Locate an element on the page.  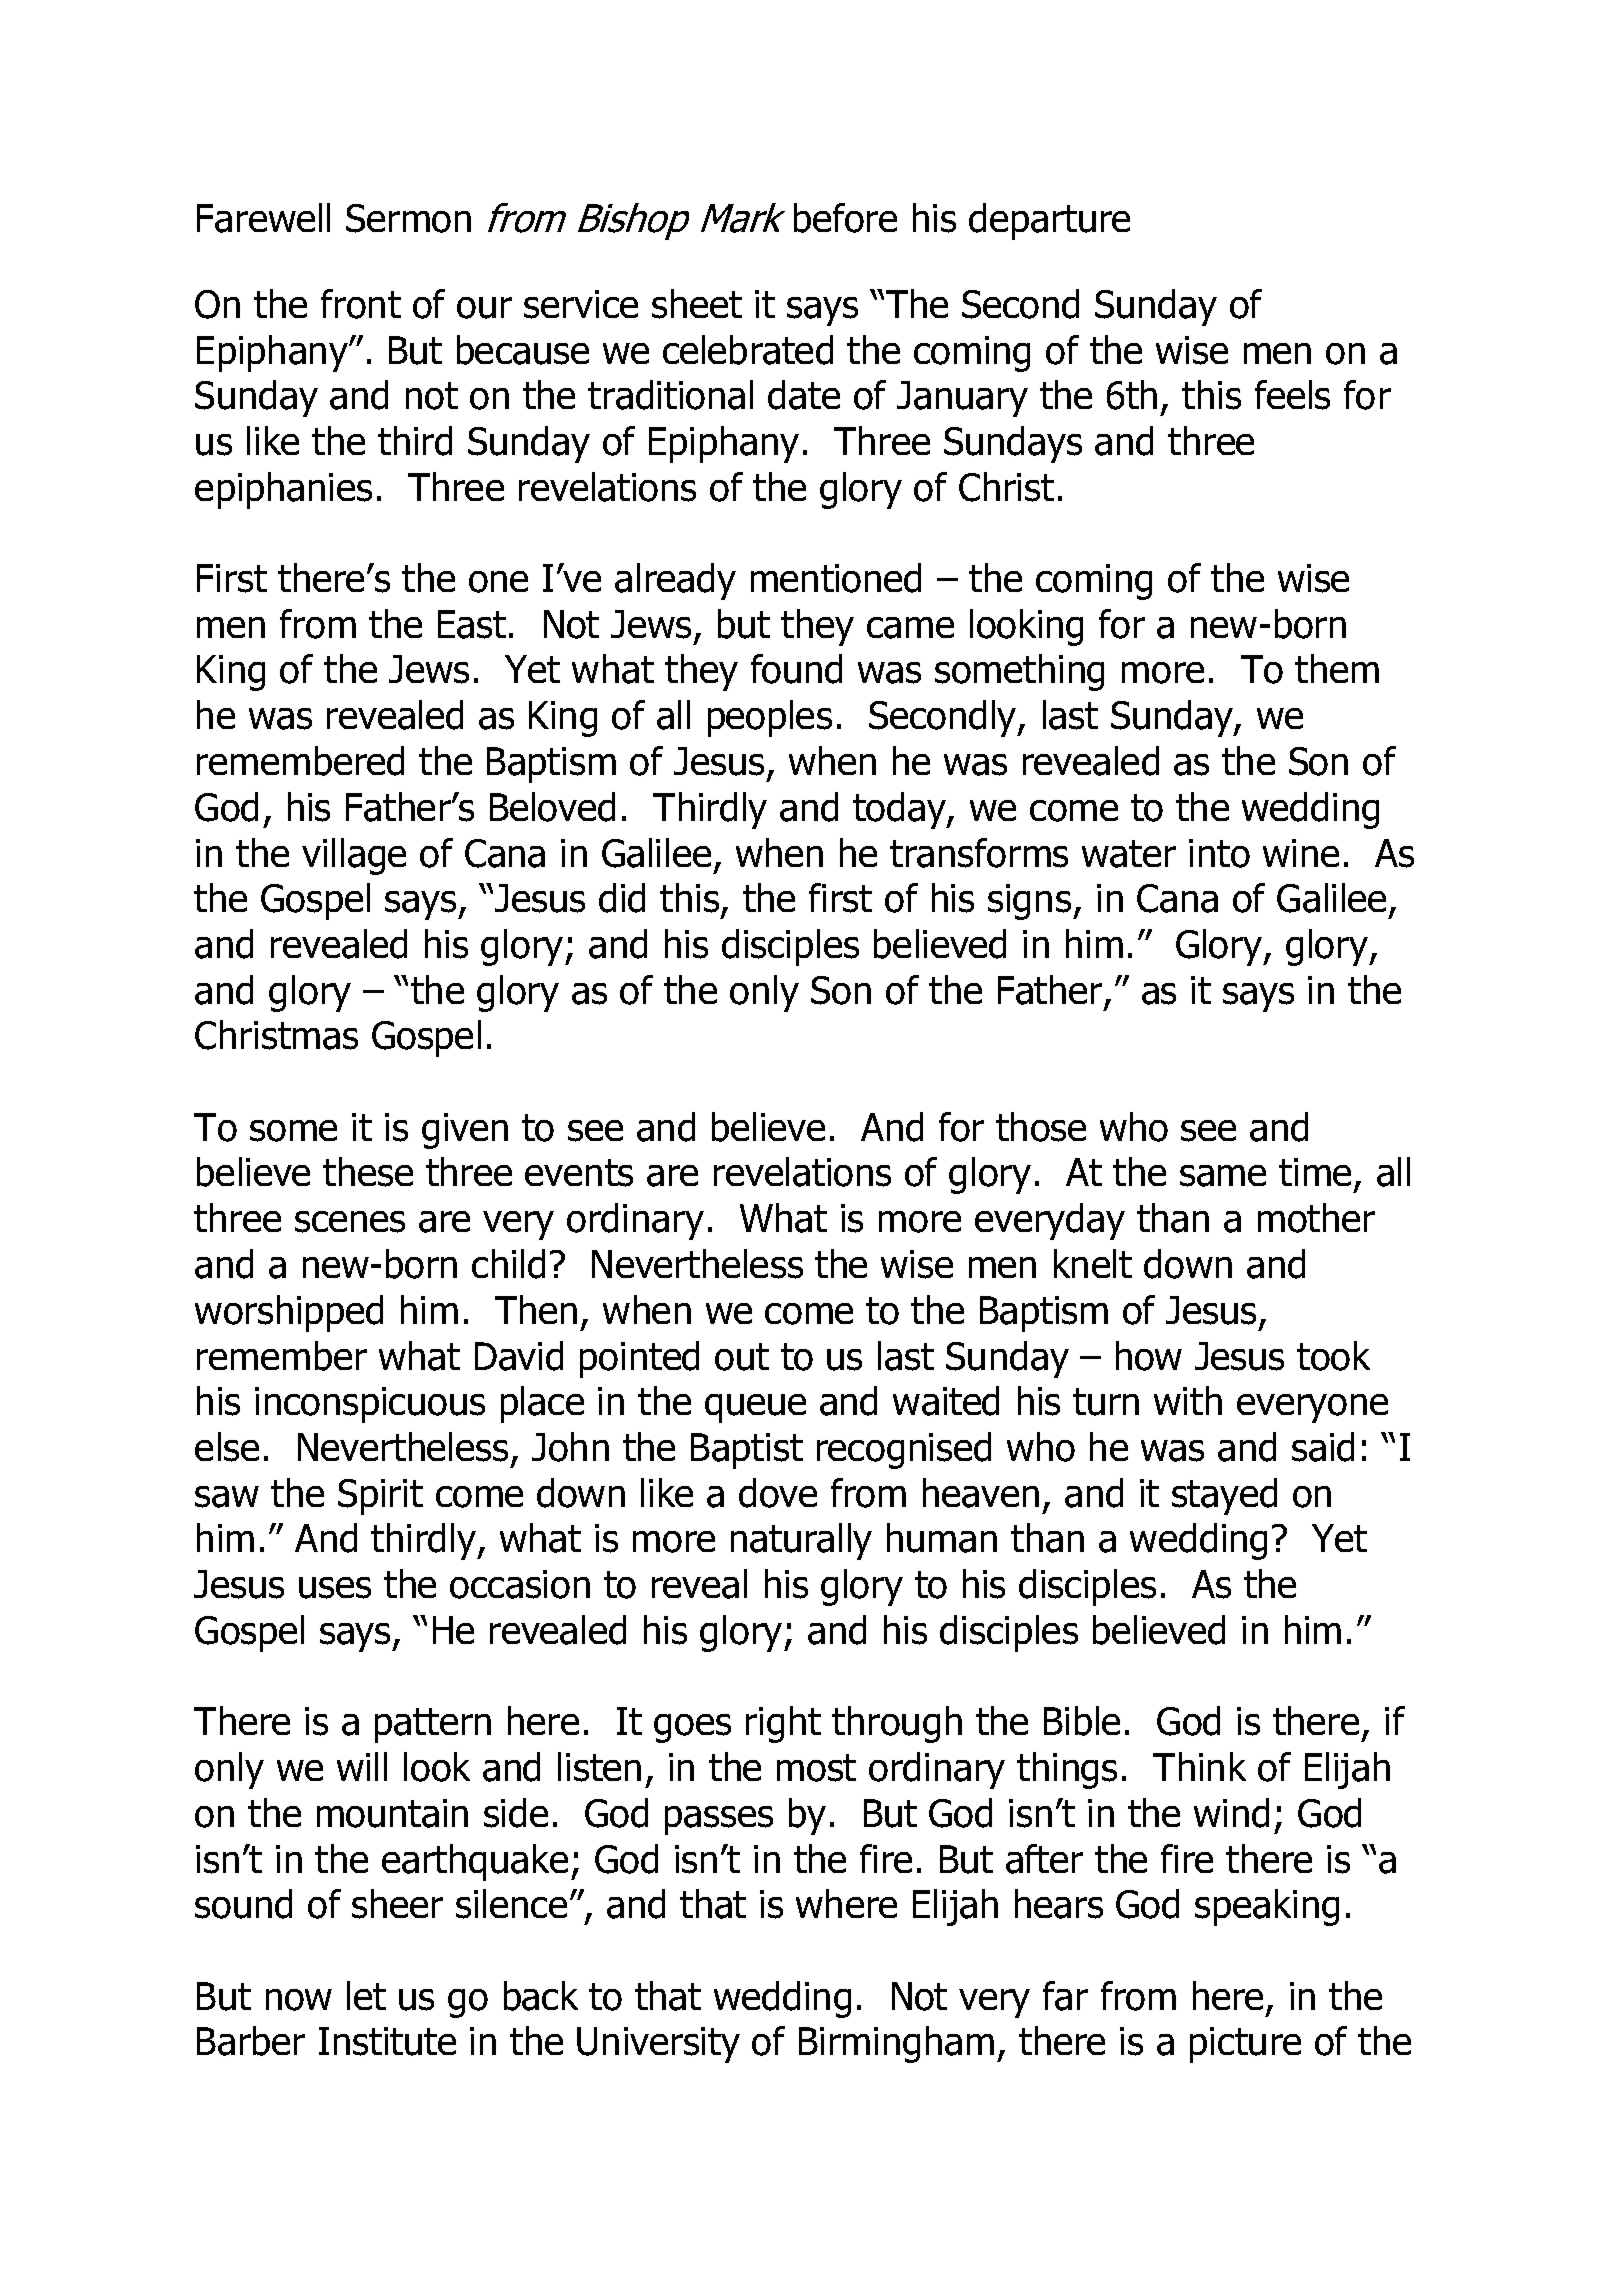
village is located at coordinates (354, 856).
